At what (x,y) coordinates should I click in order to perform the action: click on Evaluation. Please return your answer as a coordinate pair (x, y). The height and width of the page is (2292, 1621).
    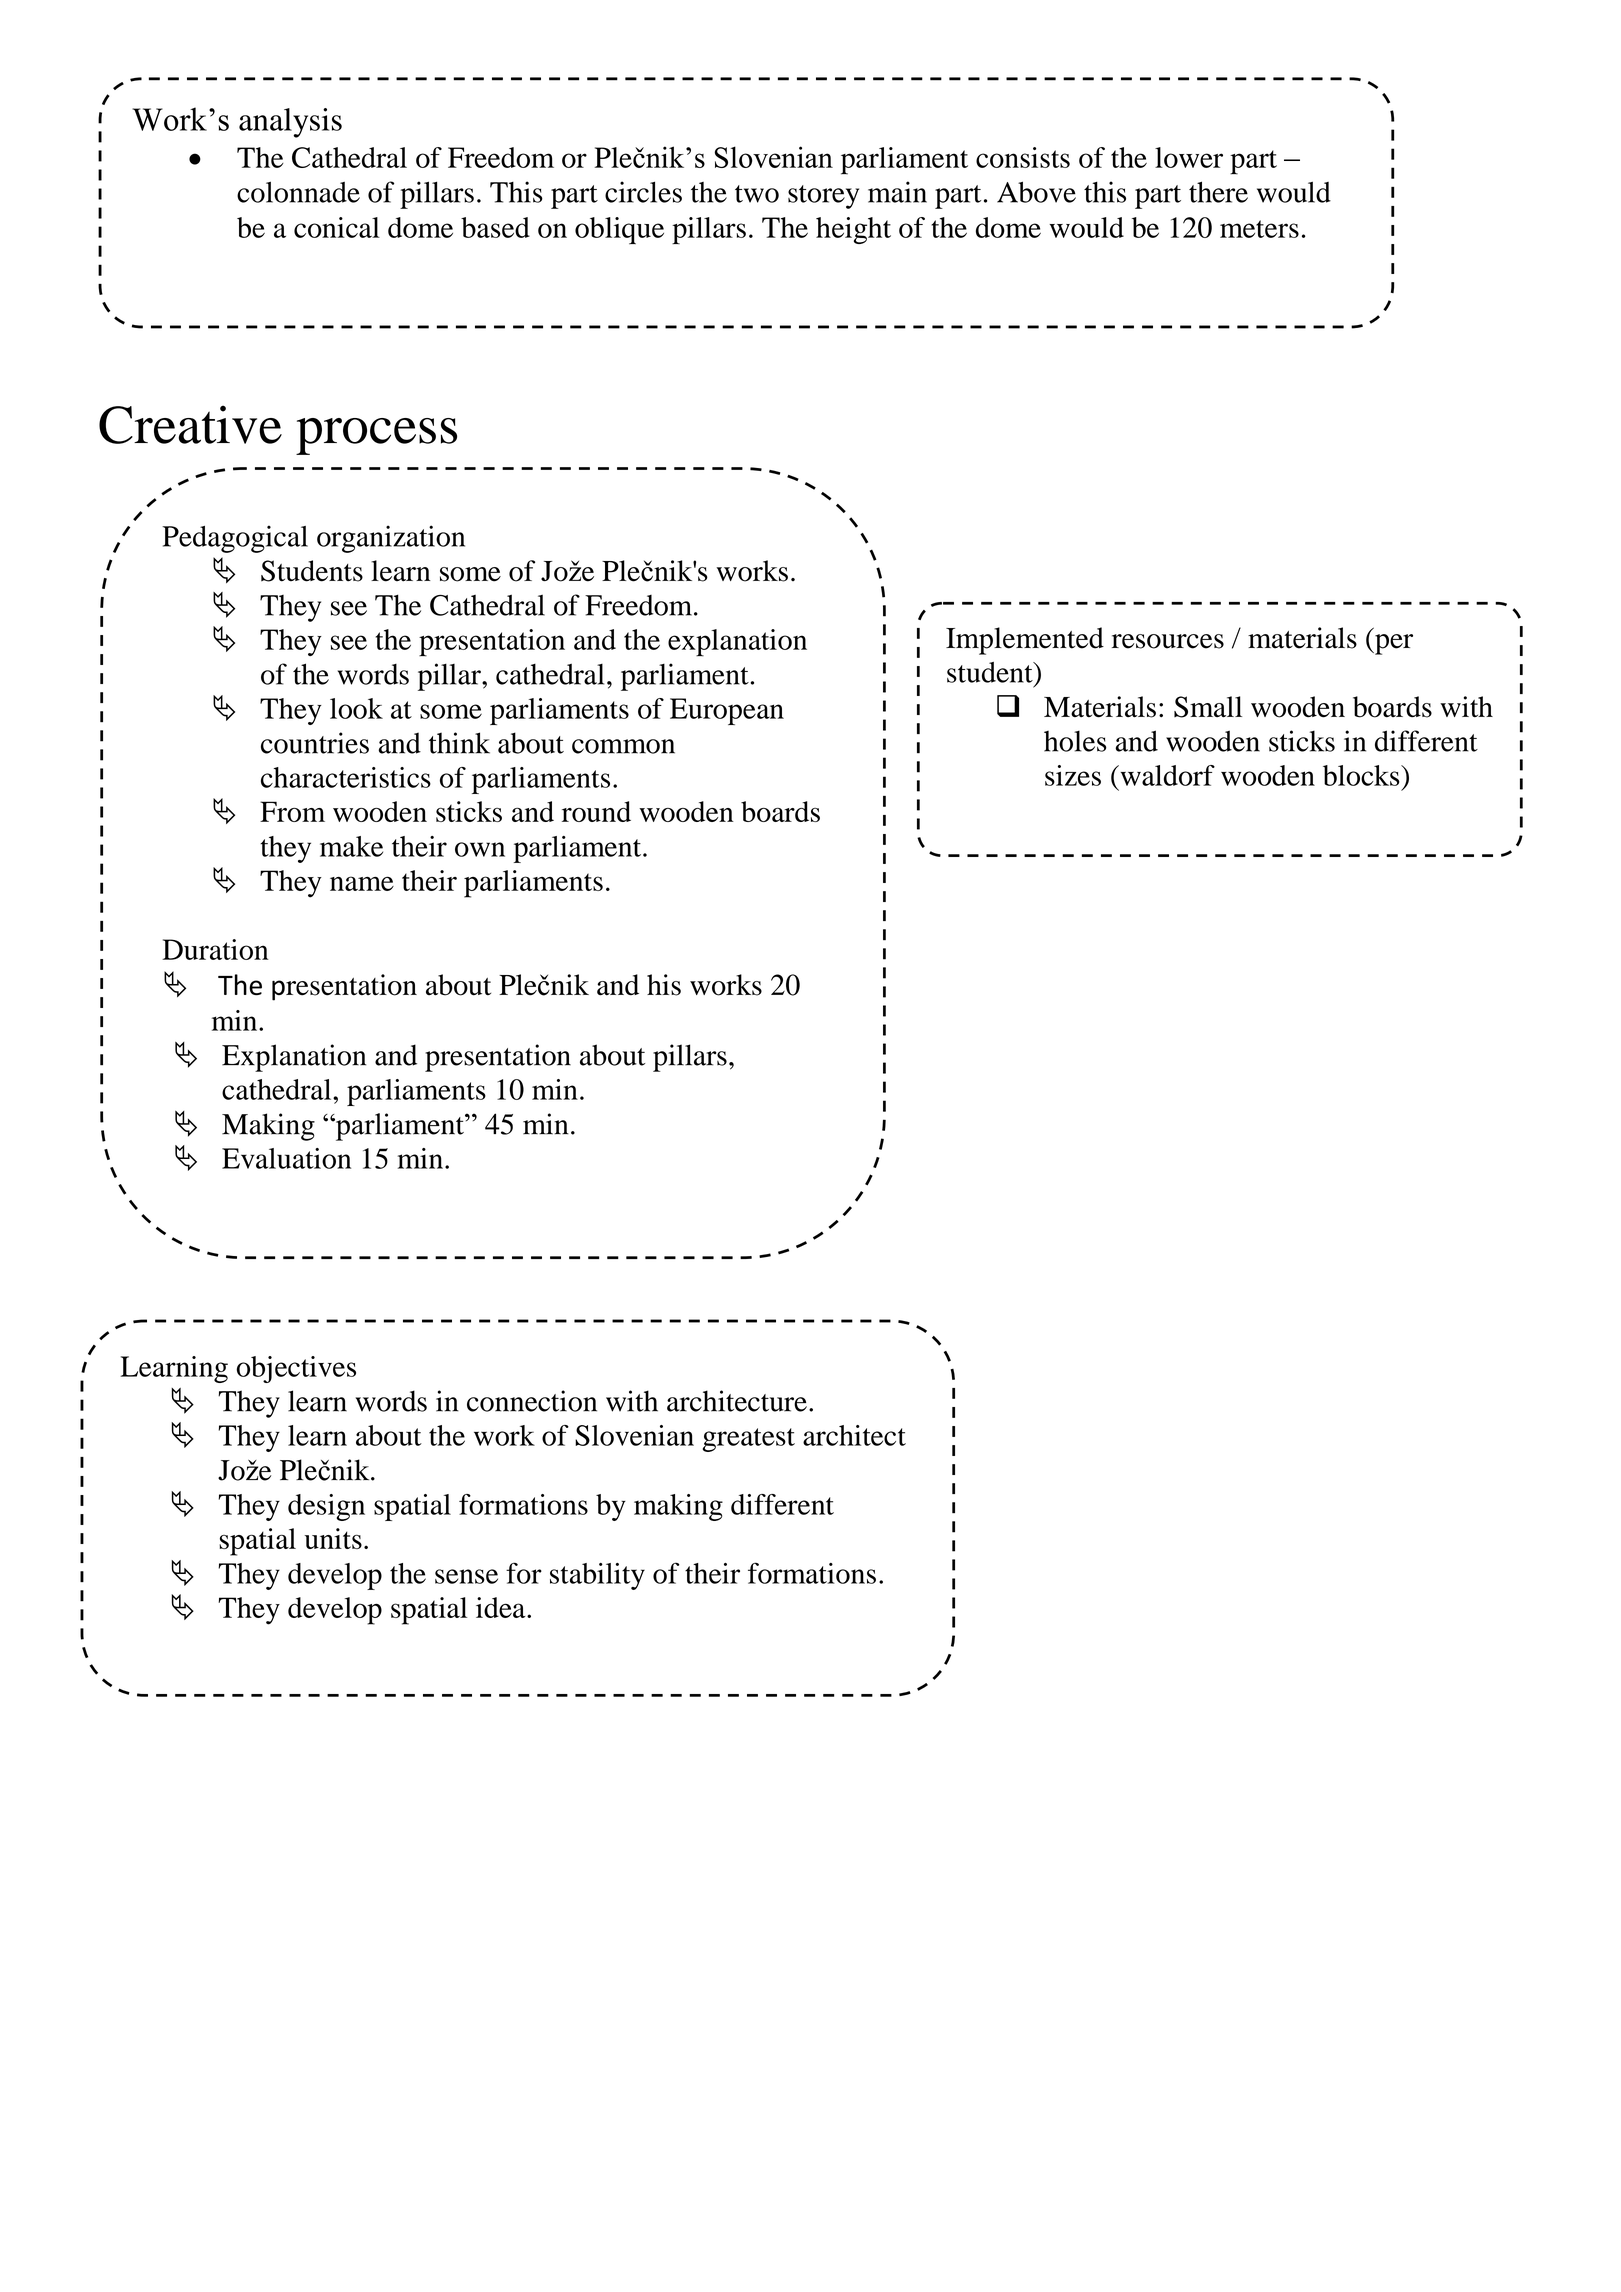
    Looking at the image, I should click on (286, 1158).
